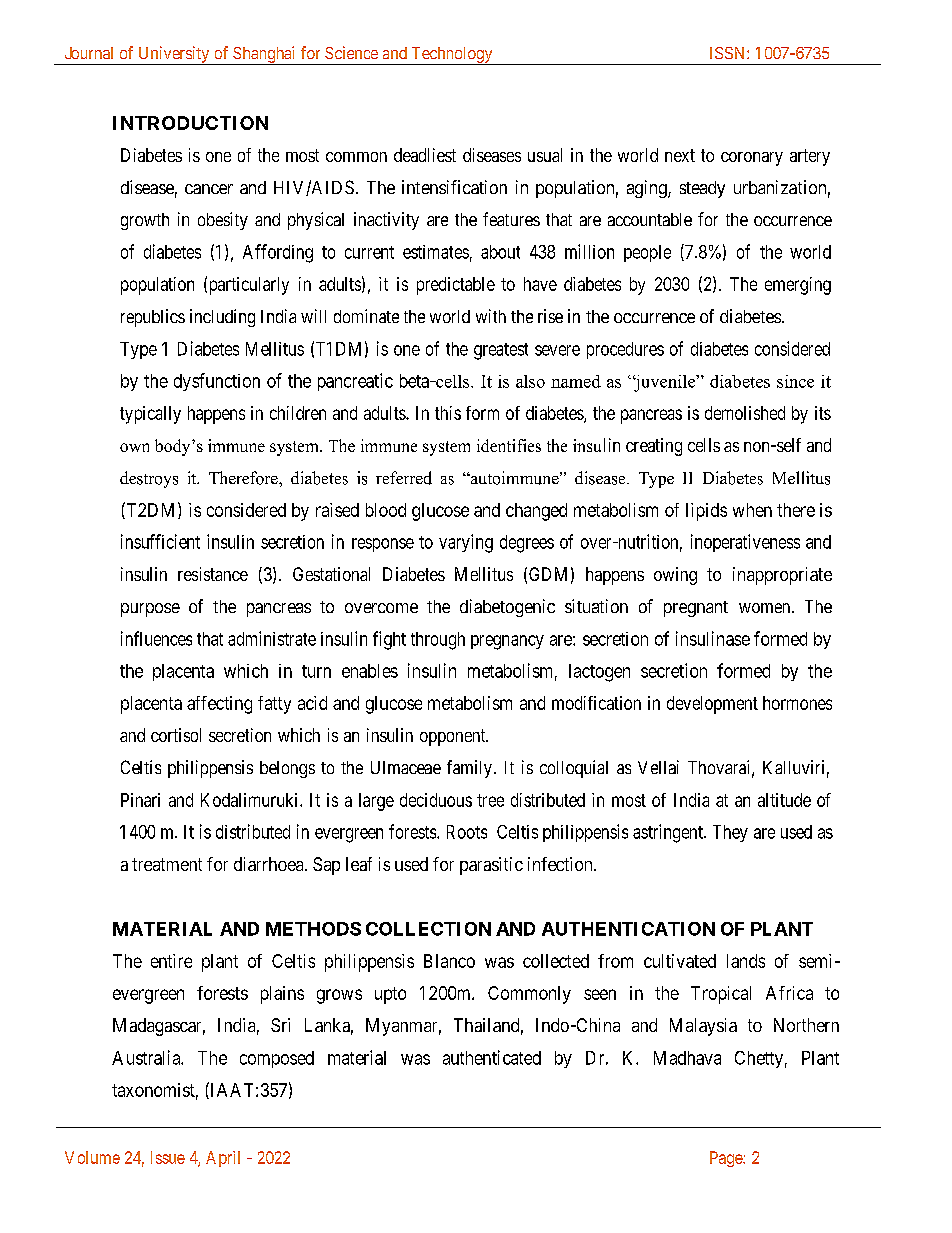  What do you see at coordinates (168, 1157) in the document?
I see `Issue` at bounding box center [168, 1157].
